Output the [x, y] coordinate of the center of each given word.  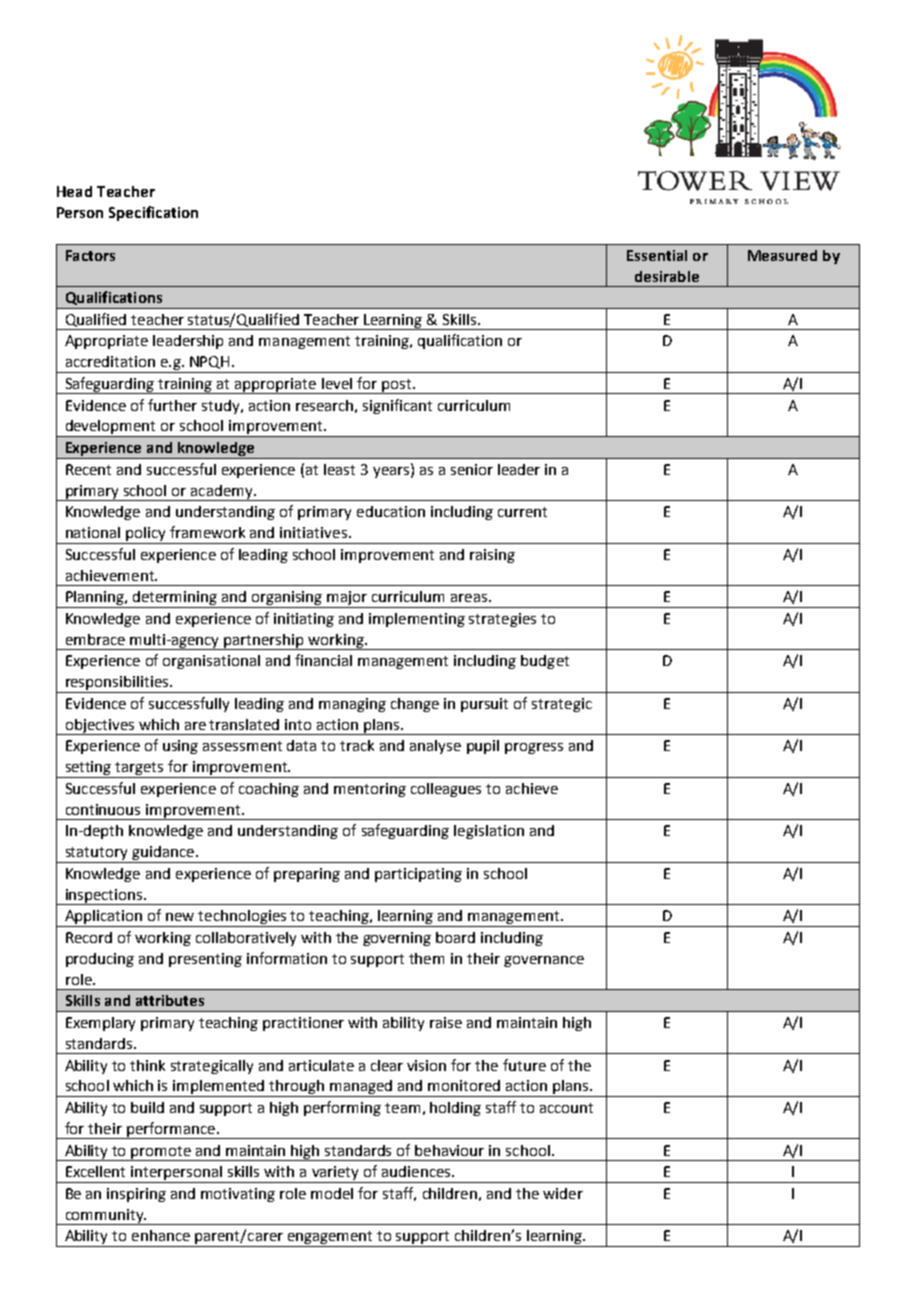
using [180, 747]
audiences [417, 1171]
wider [563, 1193]
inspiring [136, 1195]
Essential [657, 255]
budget [545, 662]
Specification [153, 213]
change [415, 705]
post [396, 386]
